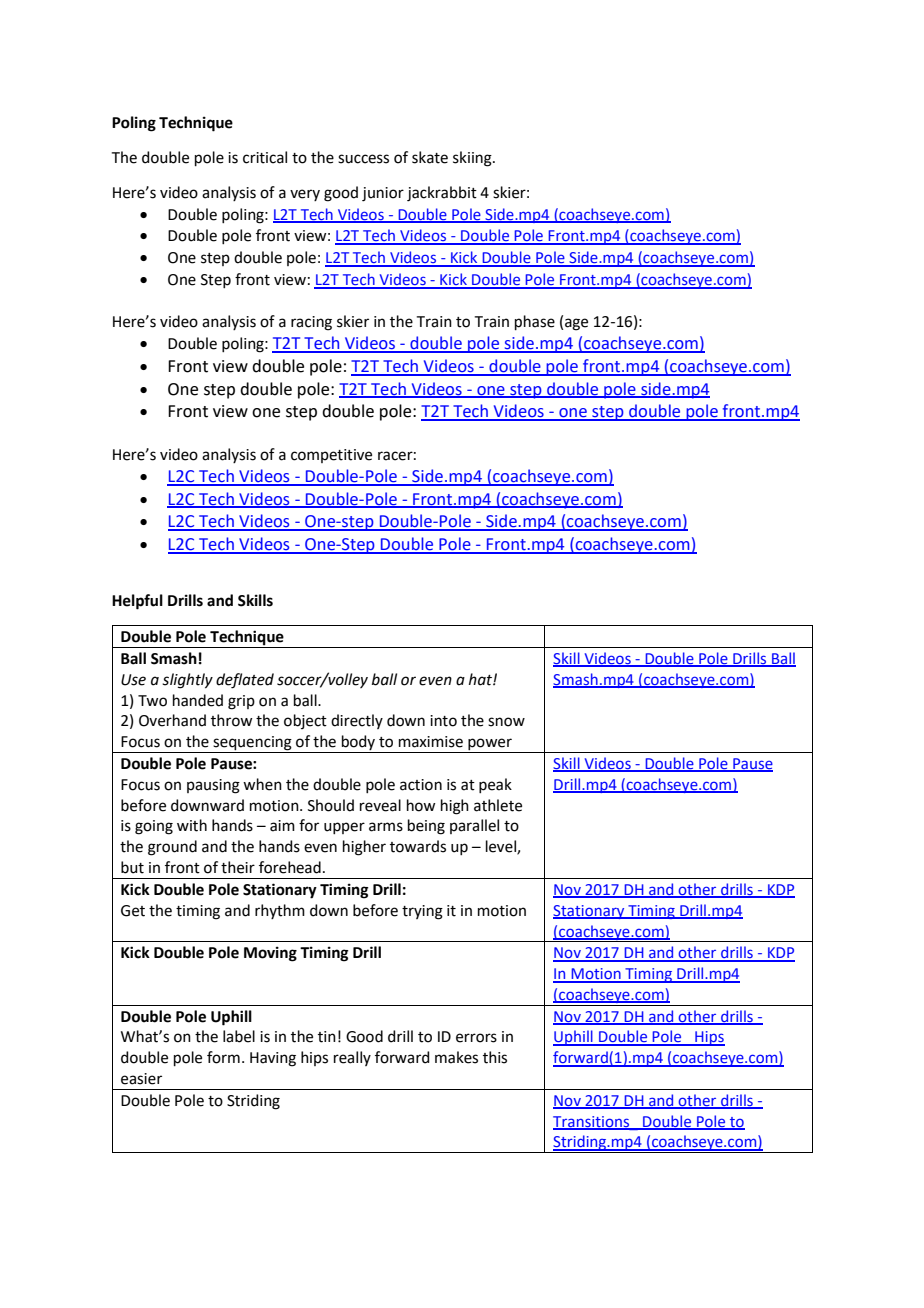  I want to click on form, so click(223, 1057).
